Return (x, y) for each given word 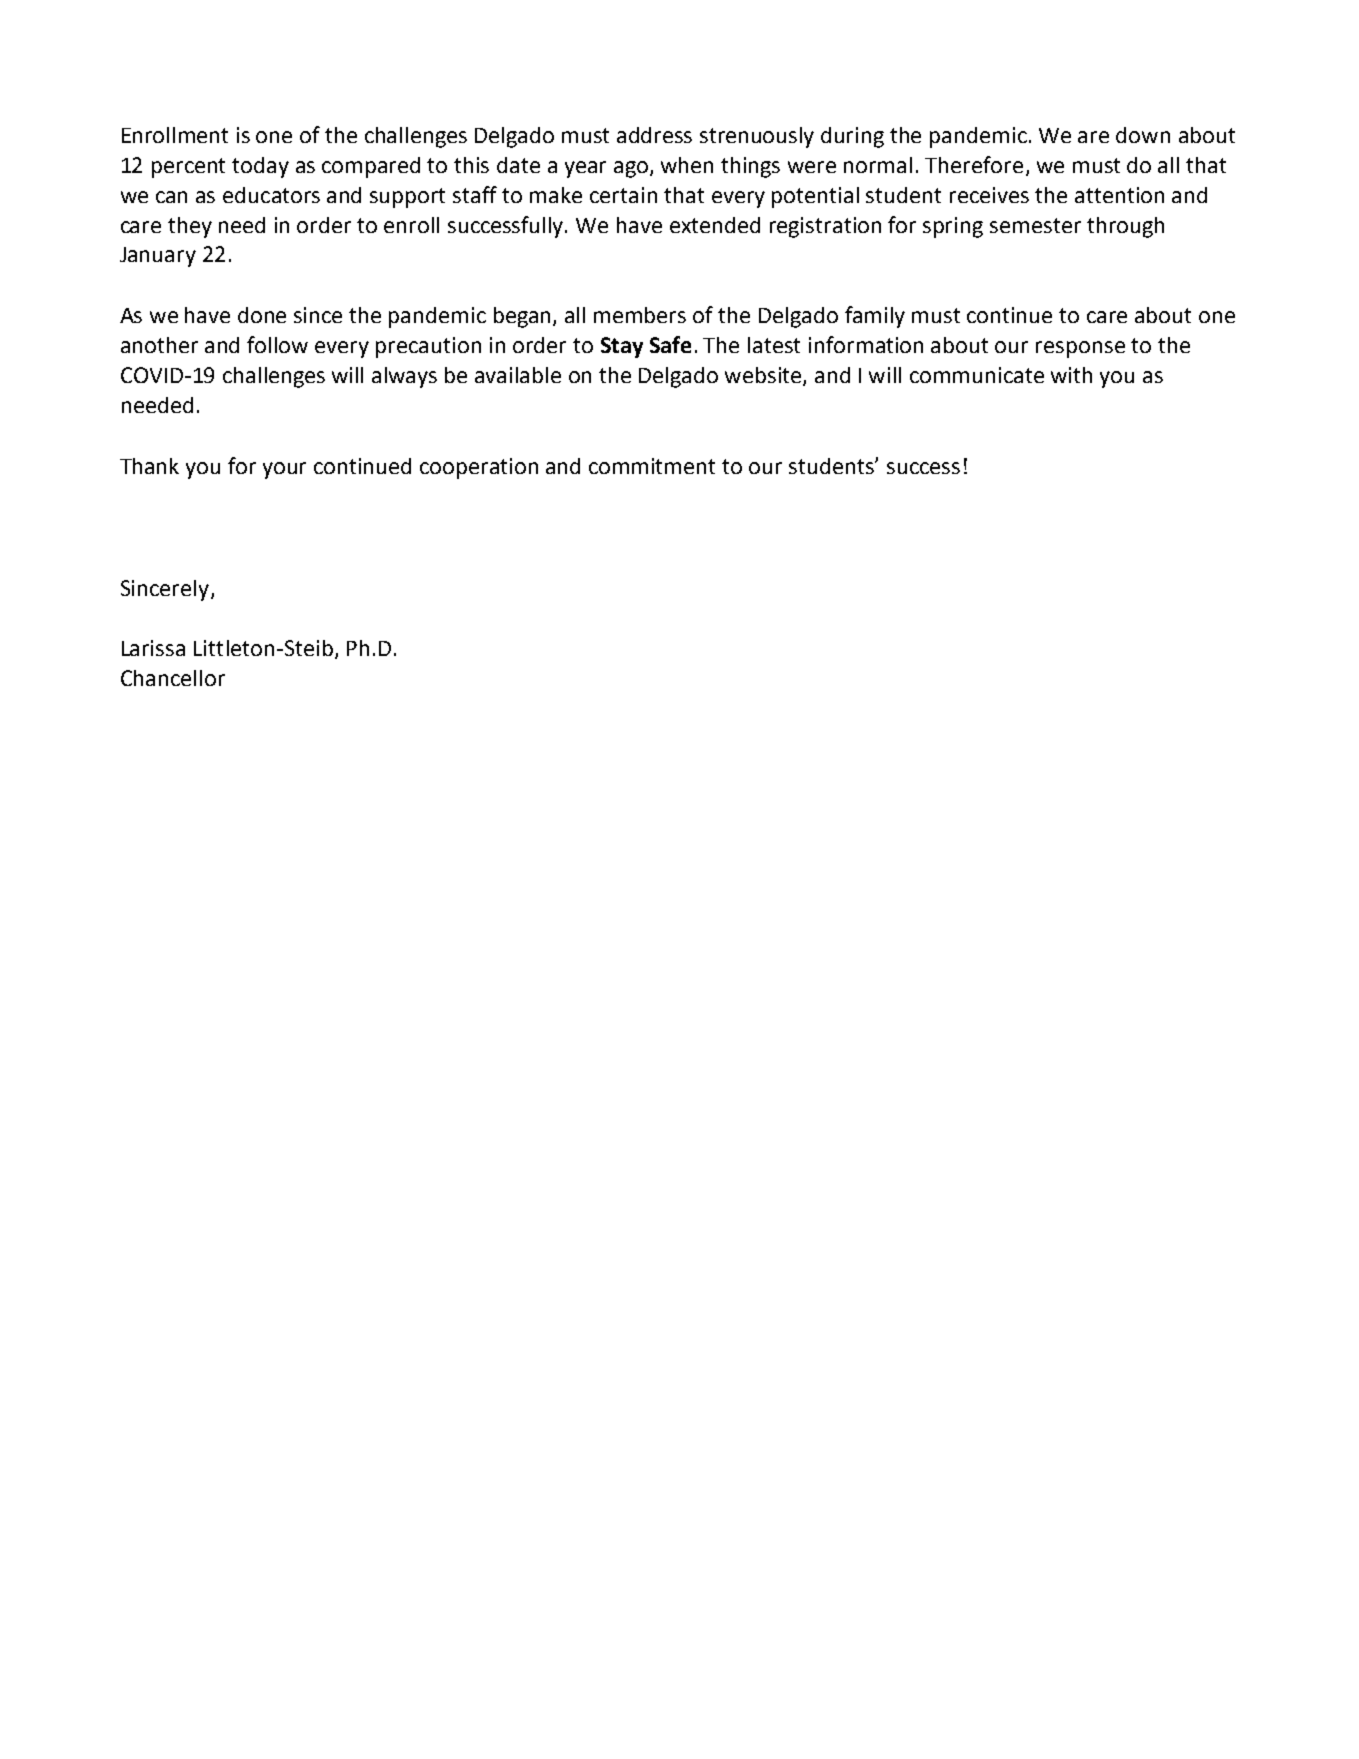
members (640, 315)
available (518, 375)
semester (1035, 225)
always (404, 377)
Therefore (974, 164)
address (654, 135)
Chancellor (173, 678)
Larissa (153, 648)
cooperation (479, 468)
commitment (652, 466)
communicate (977, 375)
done (262, 315)
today (260, 167)
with (1071, 375)
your (284, 470)
